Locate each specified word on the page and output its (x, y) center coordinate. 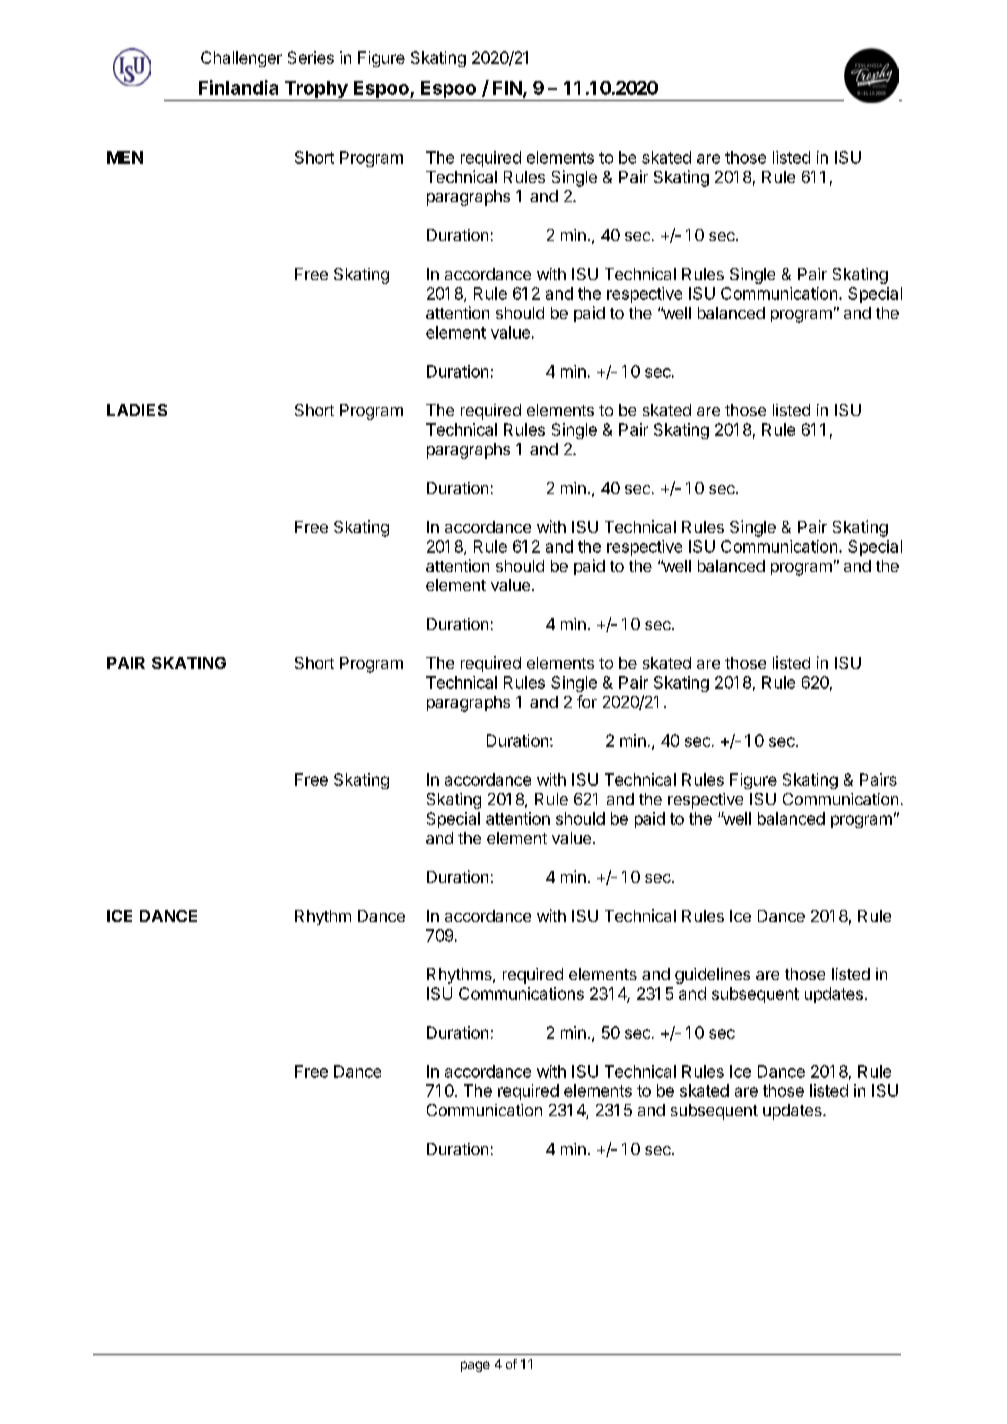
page (475, 1366)
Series (311, 57)
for (587, 701)
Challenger (241, 59)
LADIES (137, 410)
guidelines (712, 976)
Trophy (316, 91)
